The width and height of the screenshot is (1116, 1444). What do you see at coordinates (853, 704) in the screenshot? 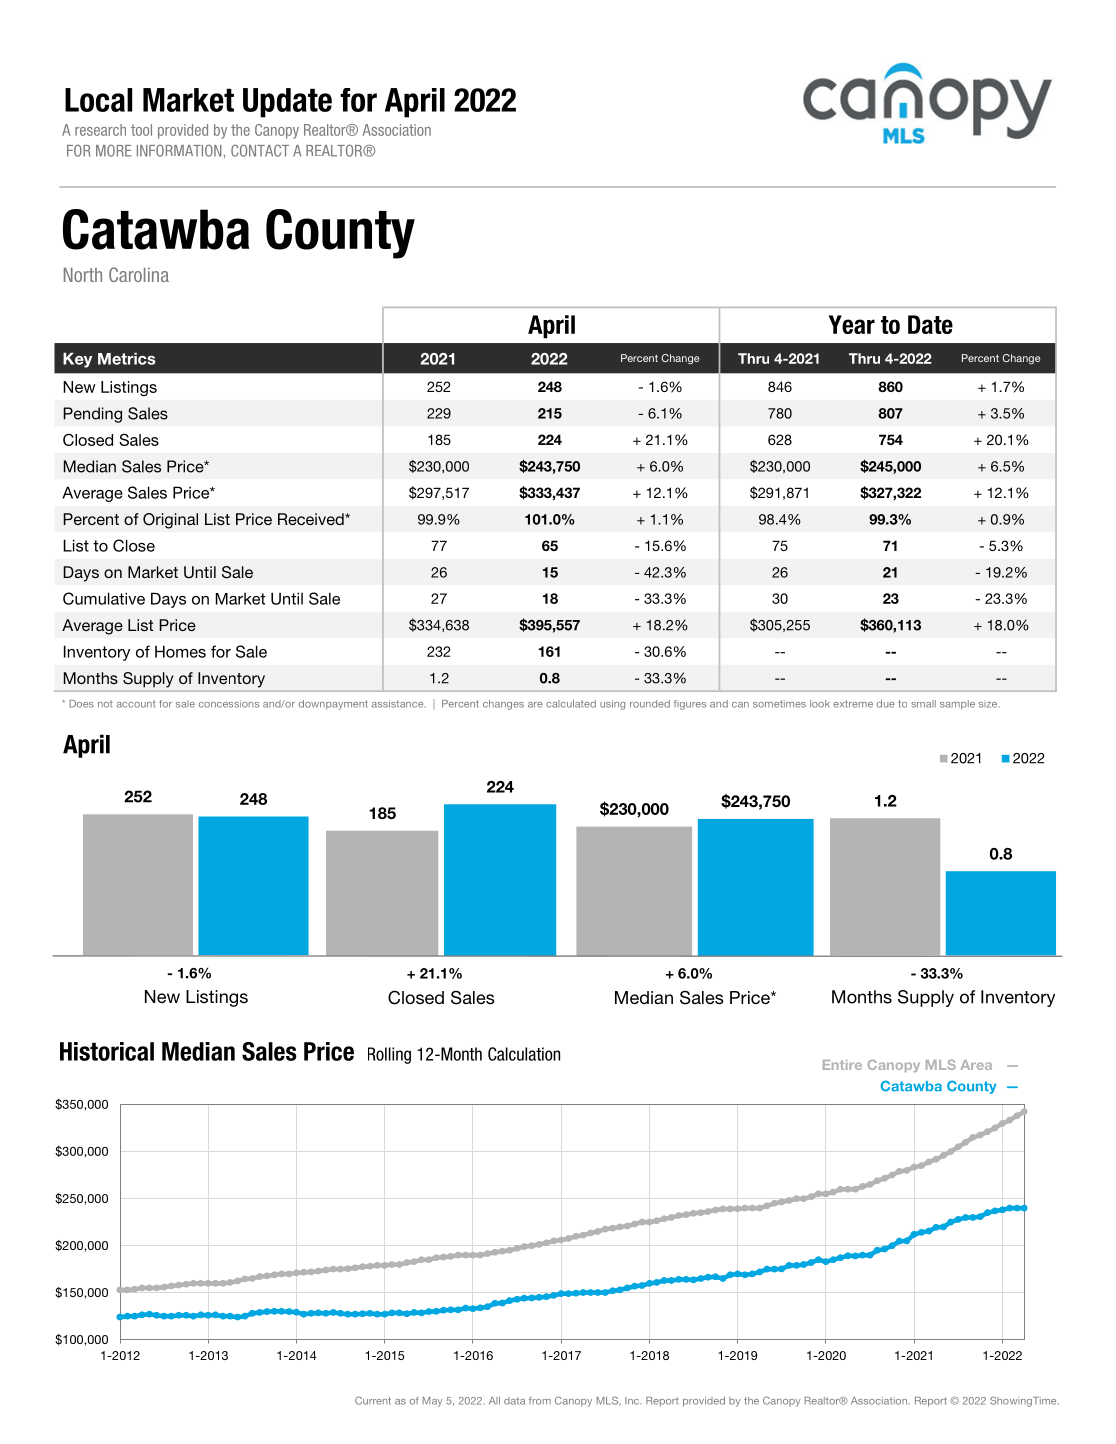
I see `extreme` at bounding box center [853, 704].
